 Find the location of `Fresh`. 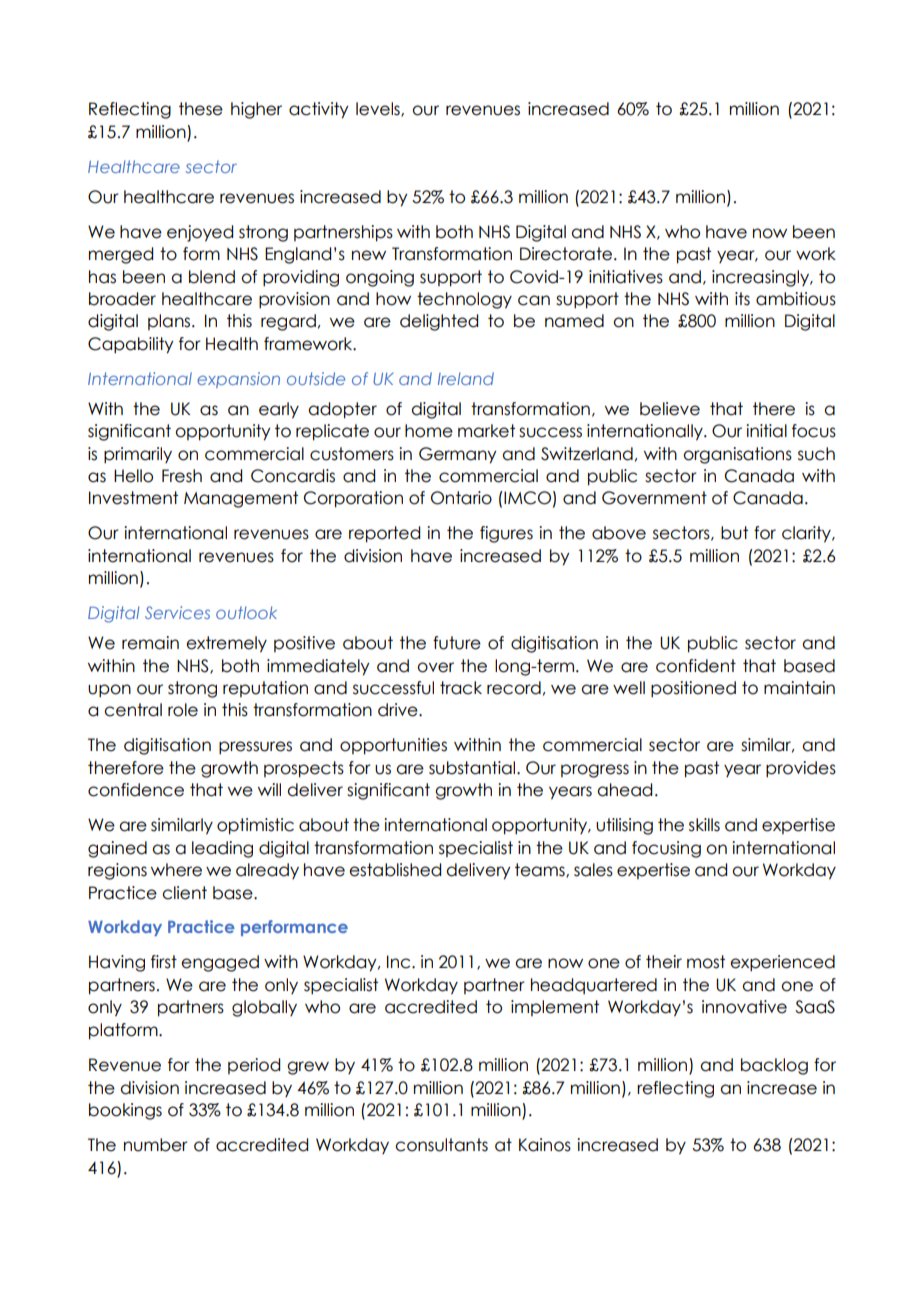

Fresh is located at coordinates (182, 476).
